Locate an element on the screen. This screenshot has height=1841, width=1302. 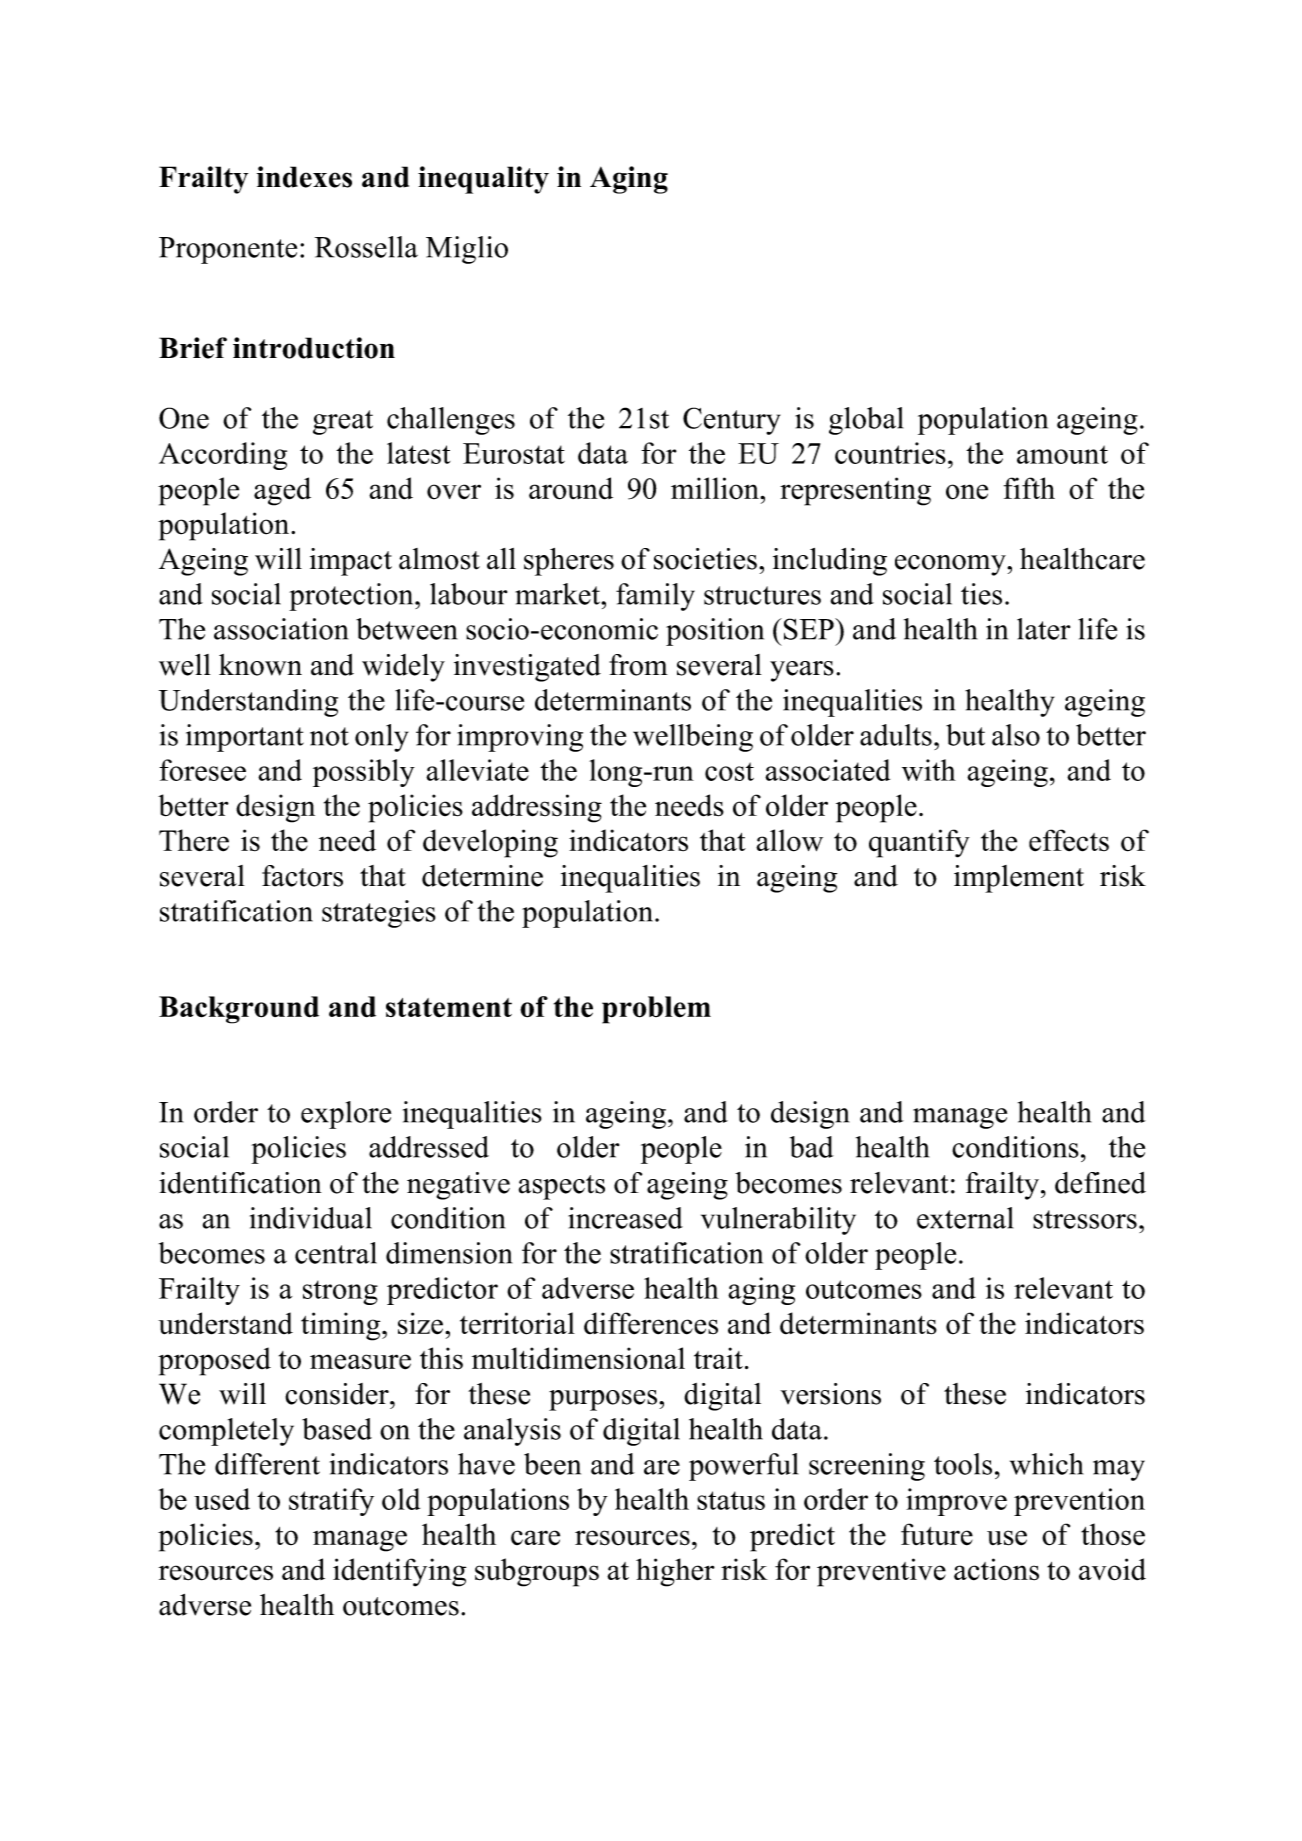
inequality is located at coordinates (483, 180).
